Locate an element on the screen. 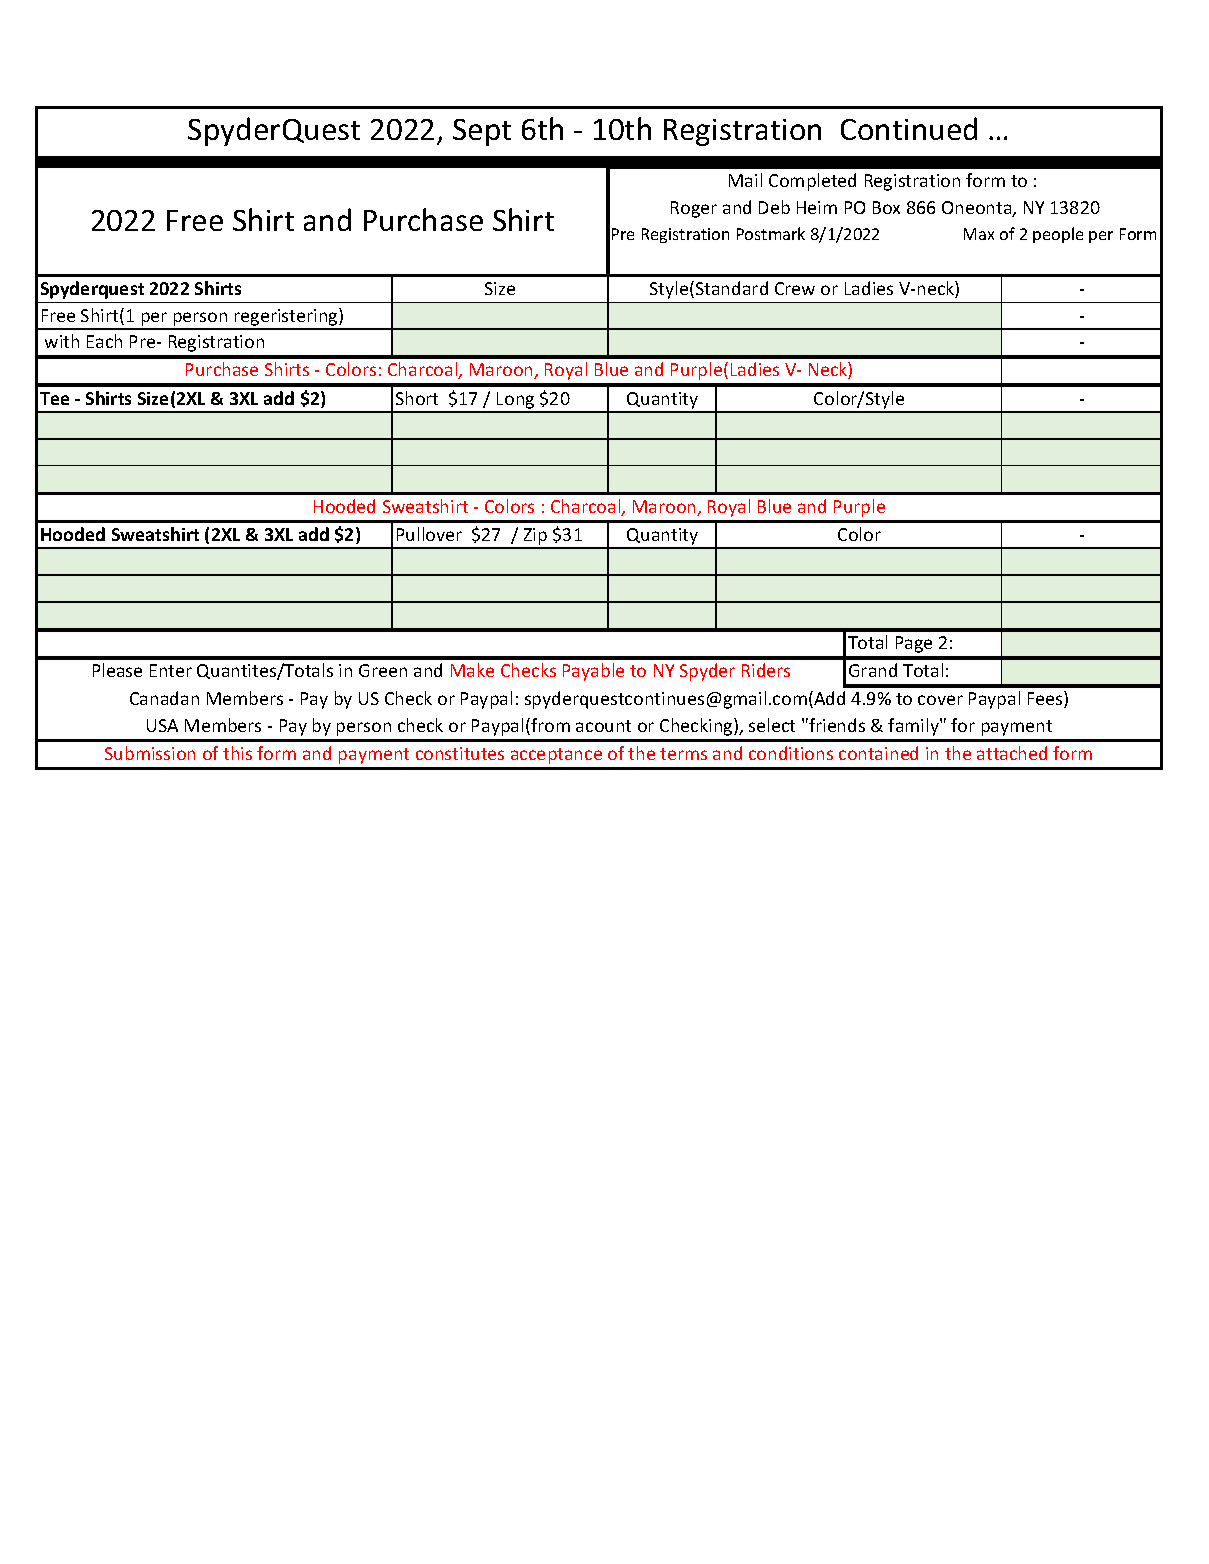 Image resolution: width=1209 pixels, height=1564 pixels. Page is located at coordinates (914, 644).
